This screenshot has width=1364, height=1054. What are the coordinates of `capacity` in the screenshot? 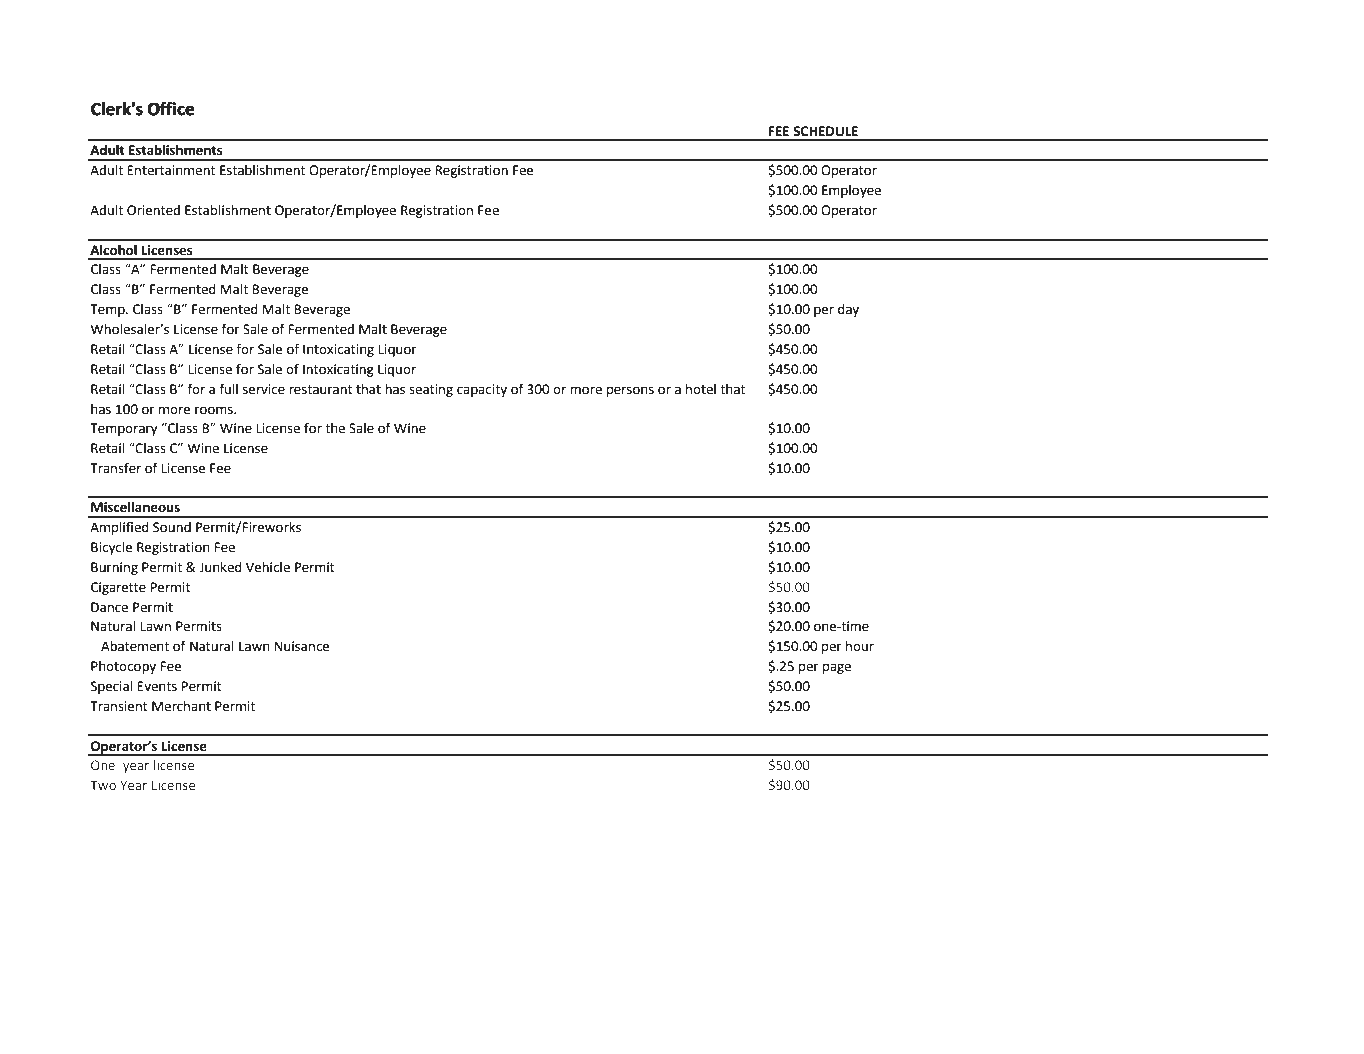 It's located at (482, 390).
